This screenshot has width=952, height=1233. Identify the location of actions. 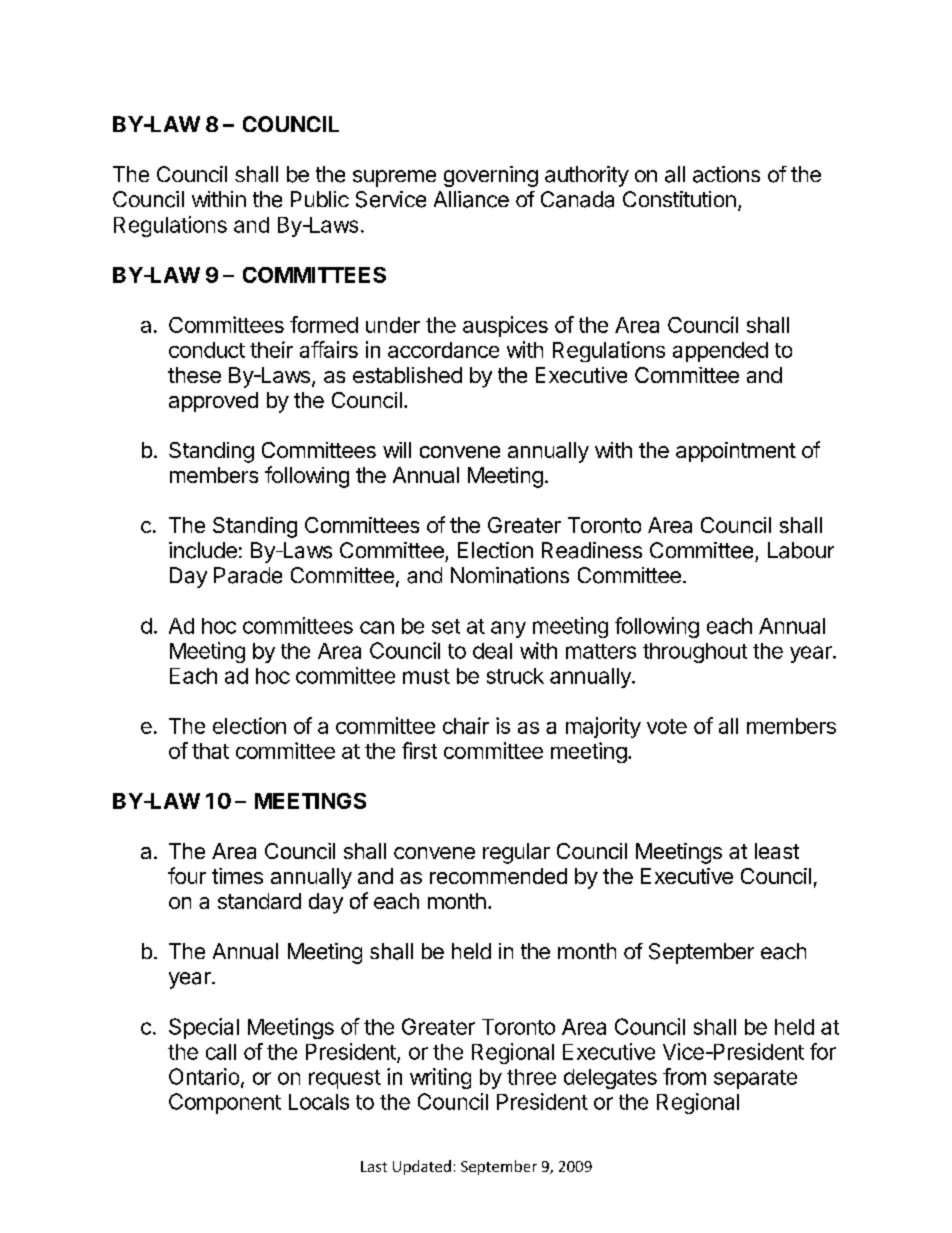
(726, 174).
